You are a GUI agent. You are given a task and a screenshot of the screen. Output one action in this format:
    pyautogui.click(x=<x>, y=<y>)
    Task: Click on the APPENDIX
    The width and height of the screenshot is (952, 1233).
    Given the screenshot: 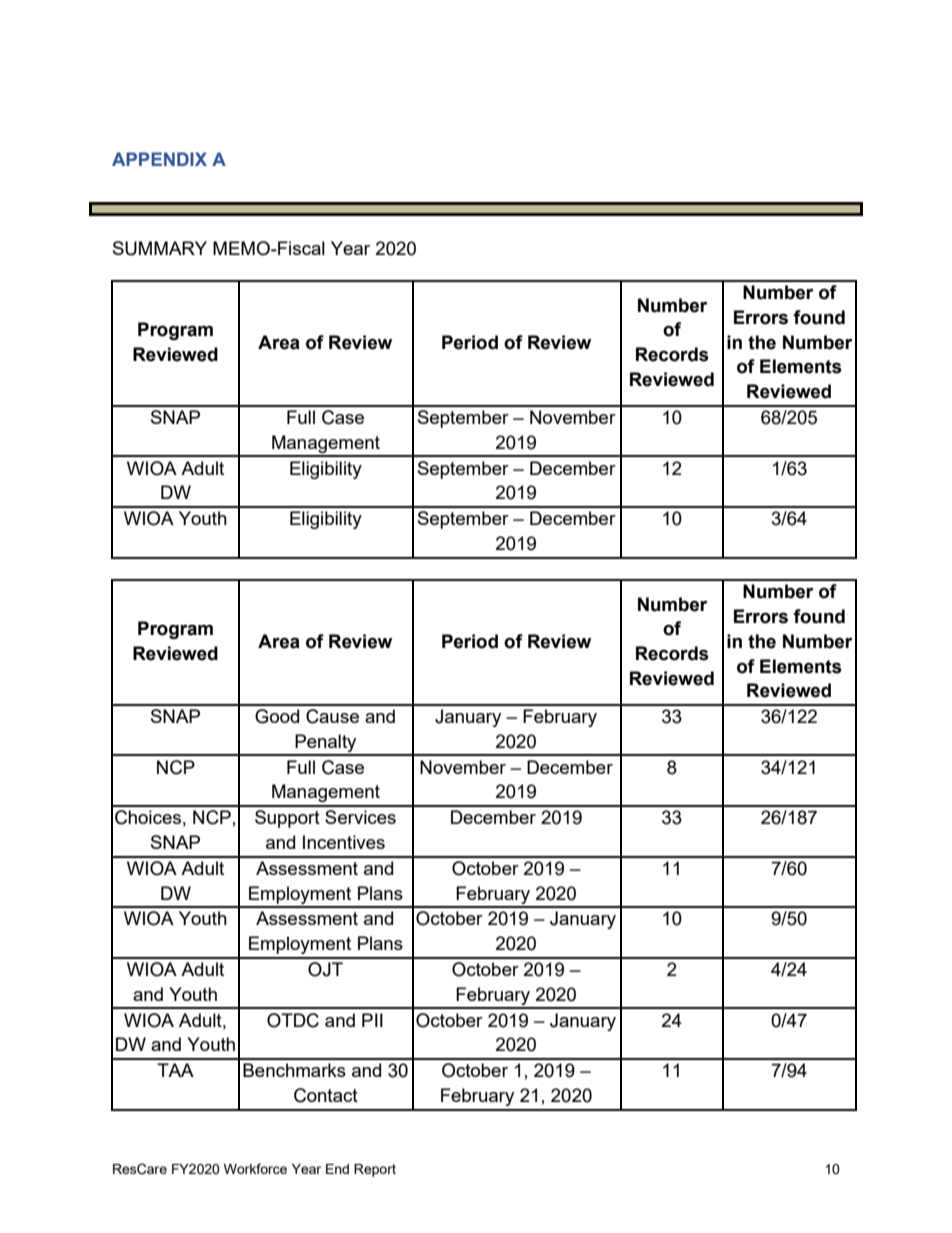 What is the action you would take?
    pyautogui.click(x=159, y=159)
